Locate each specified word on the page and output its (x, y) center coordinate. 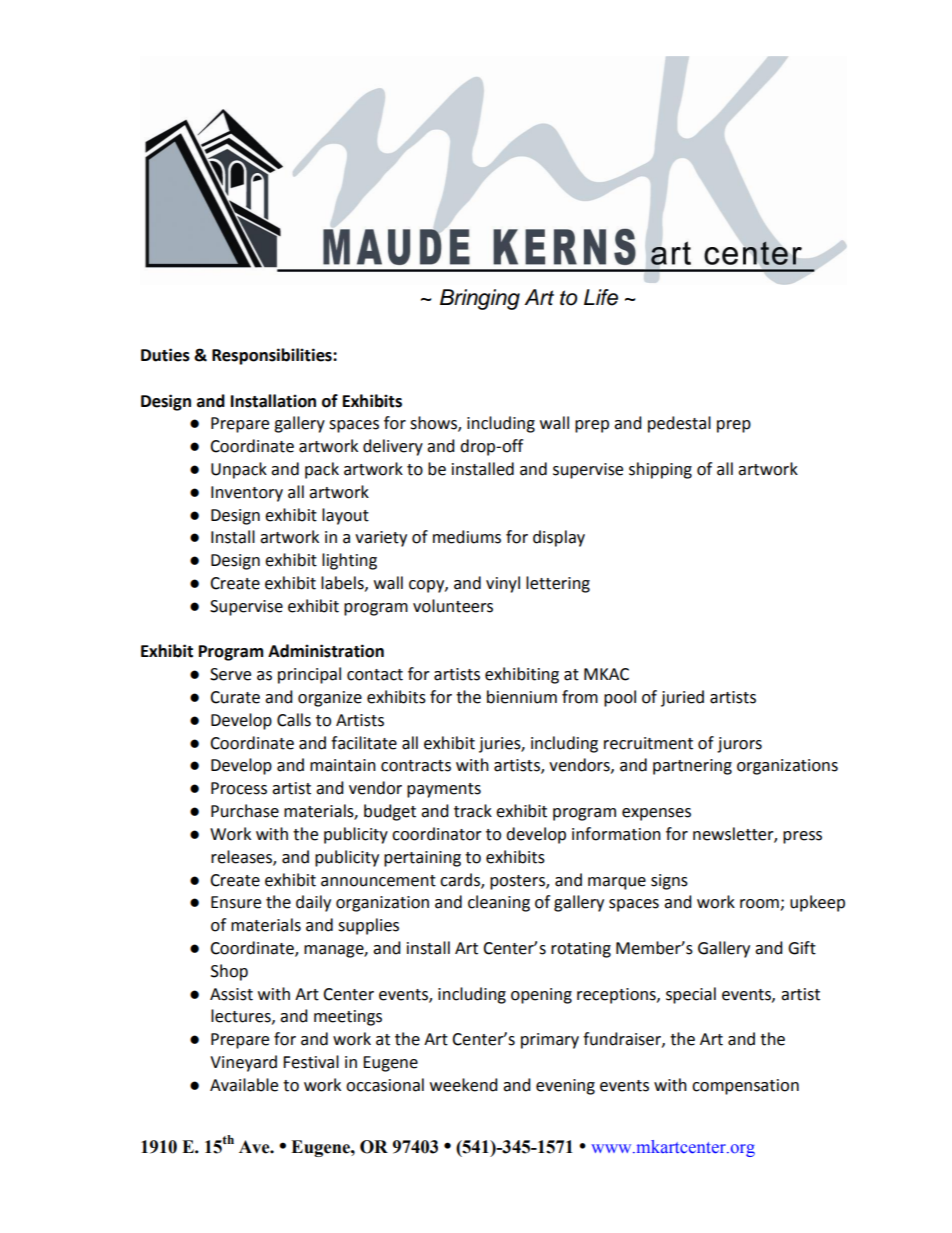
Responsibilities (273, 356)
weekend (464, 1085)
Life (601, 297)
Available (244, 1085)
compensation (745, 1087)
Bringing (480, 299)
